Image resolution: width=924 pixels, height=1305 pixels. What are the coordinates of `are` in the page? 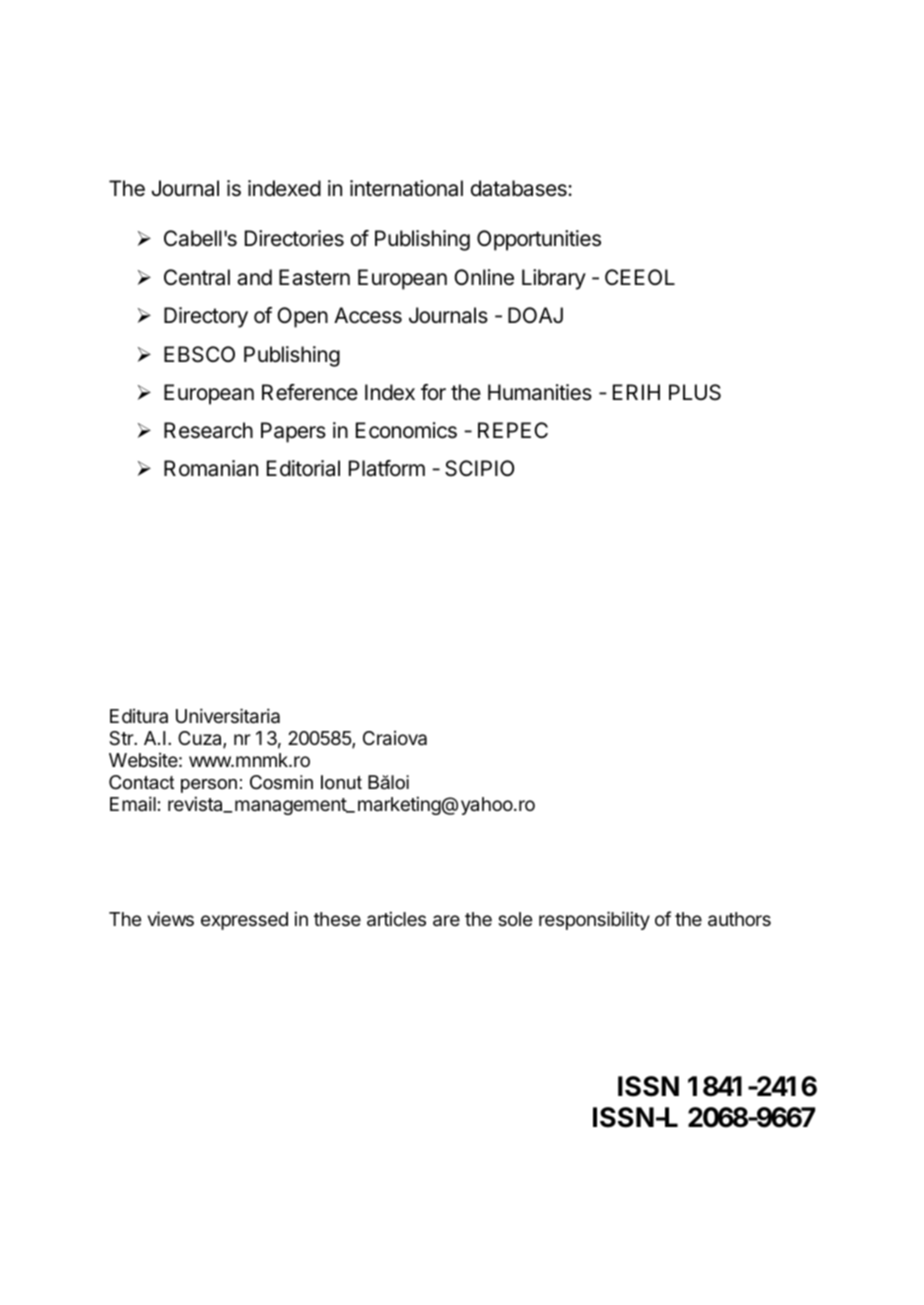 It's located at (446, 921).
